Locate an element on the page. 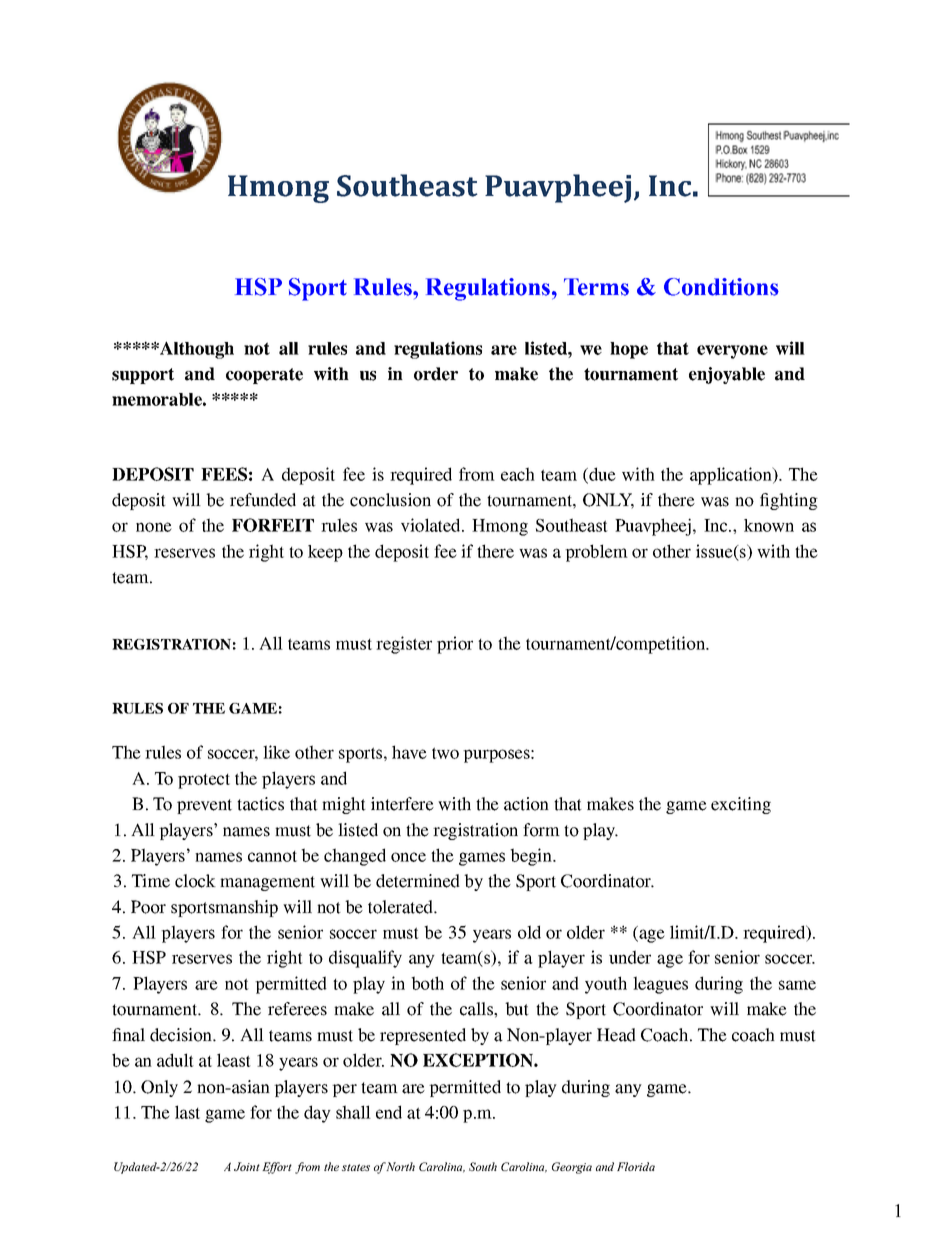 This page has width=952, height=1233. exciting is located at coordinates (741, 805).
